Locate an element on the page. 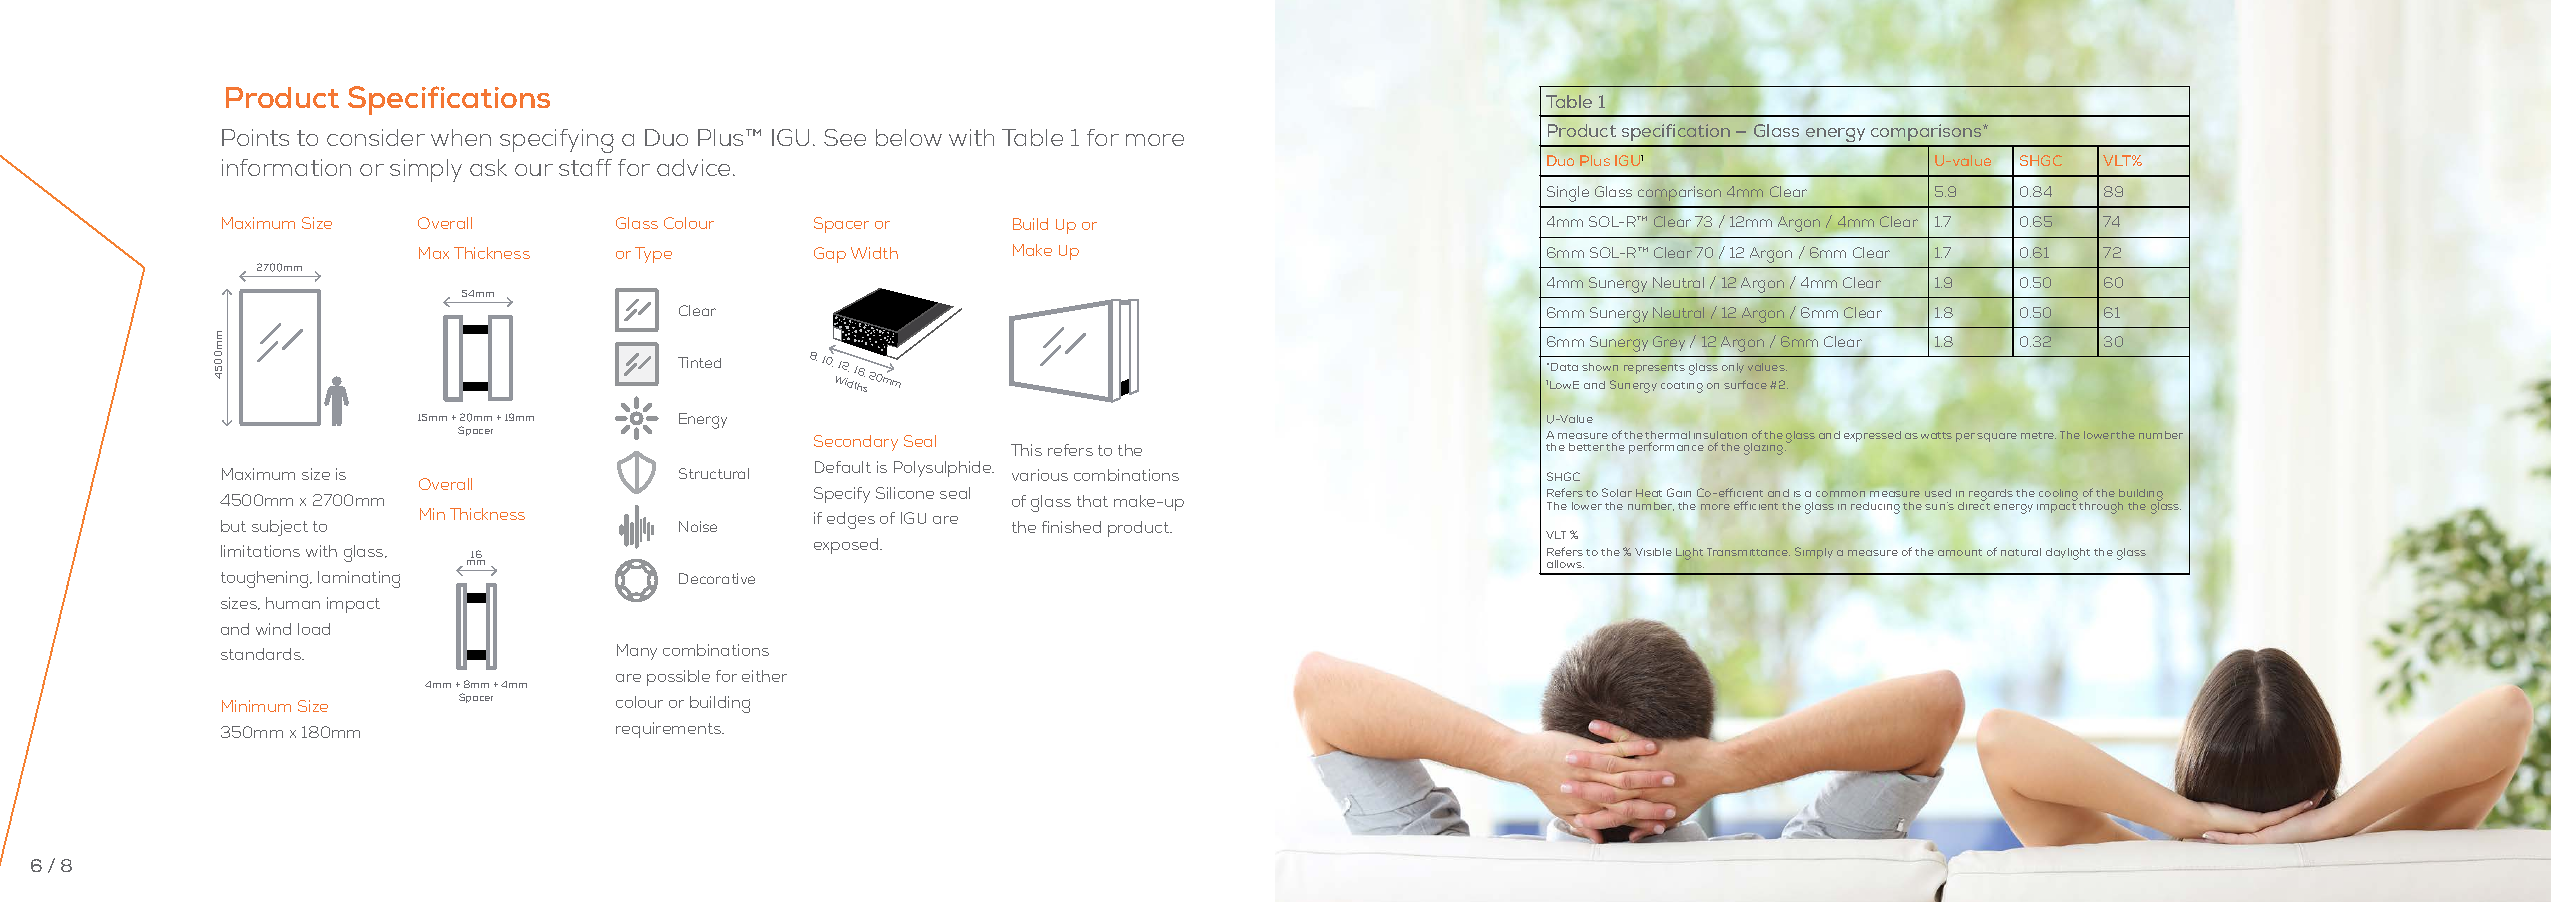  ask is located at coordinates (488, 167).
